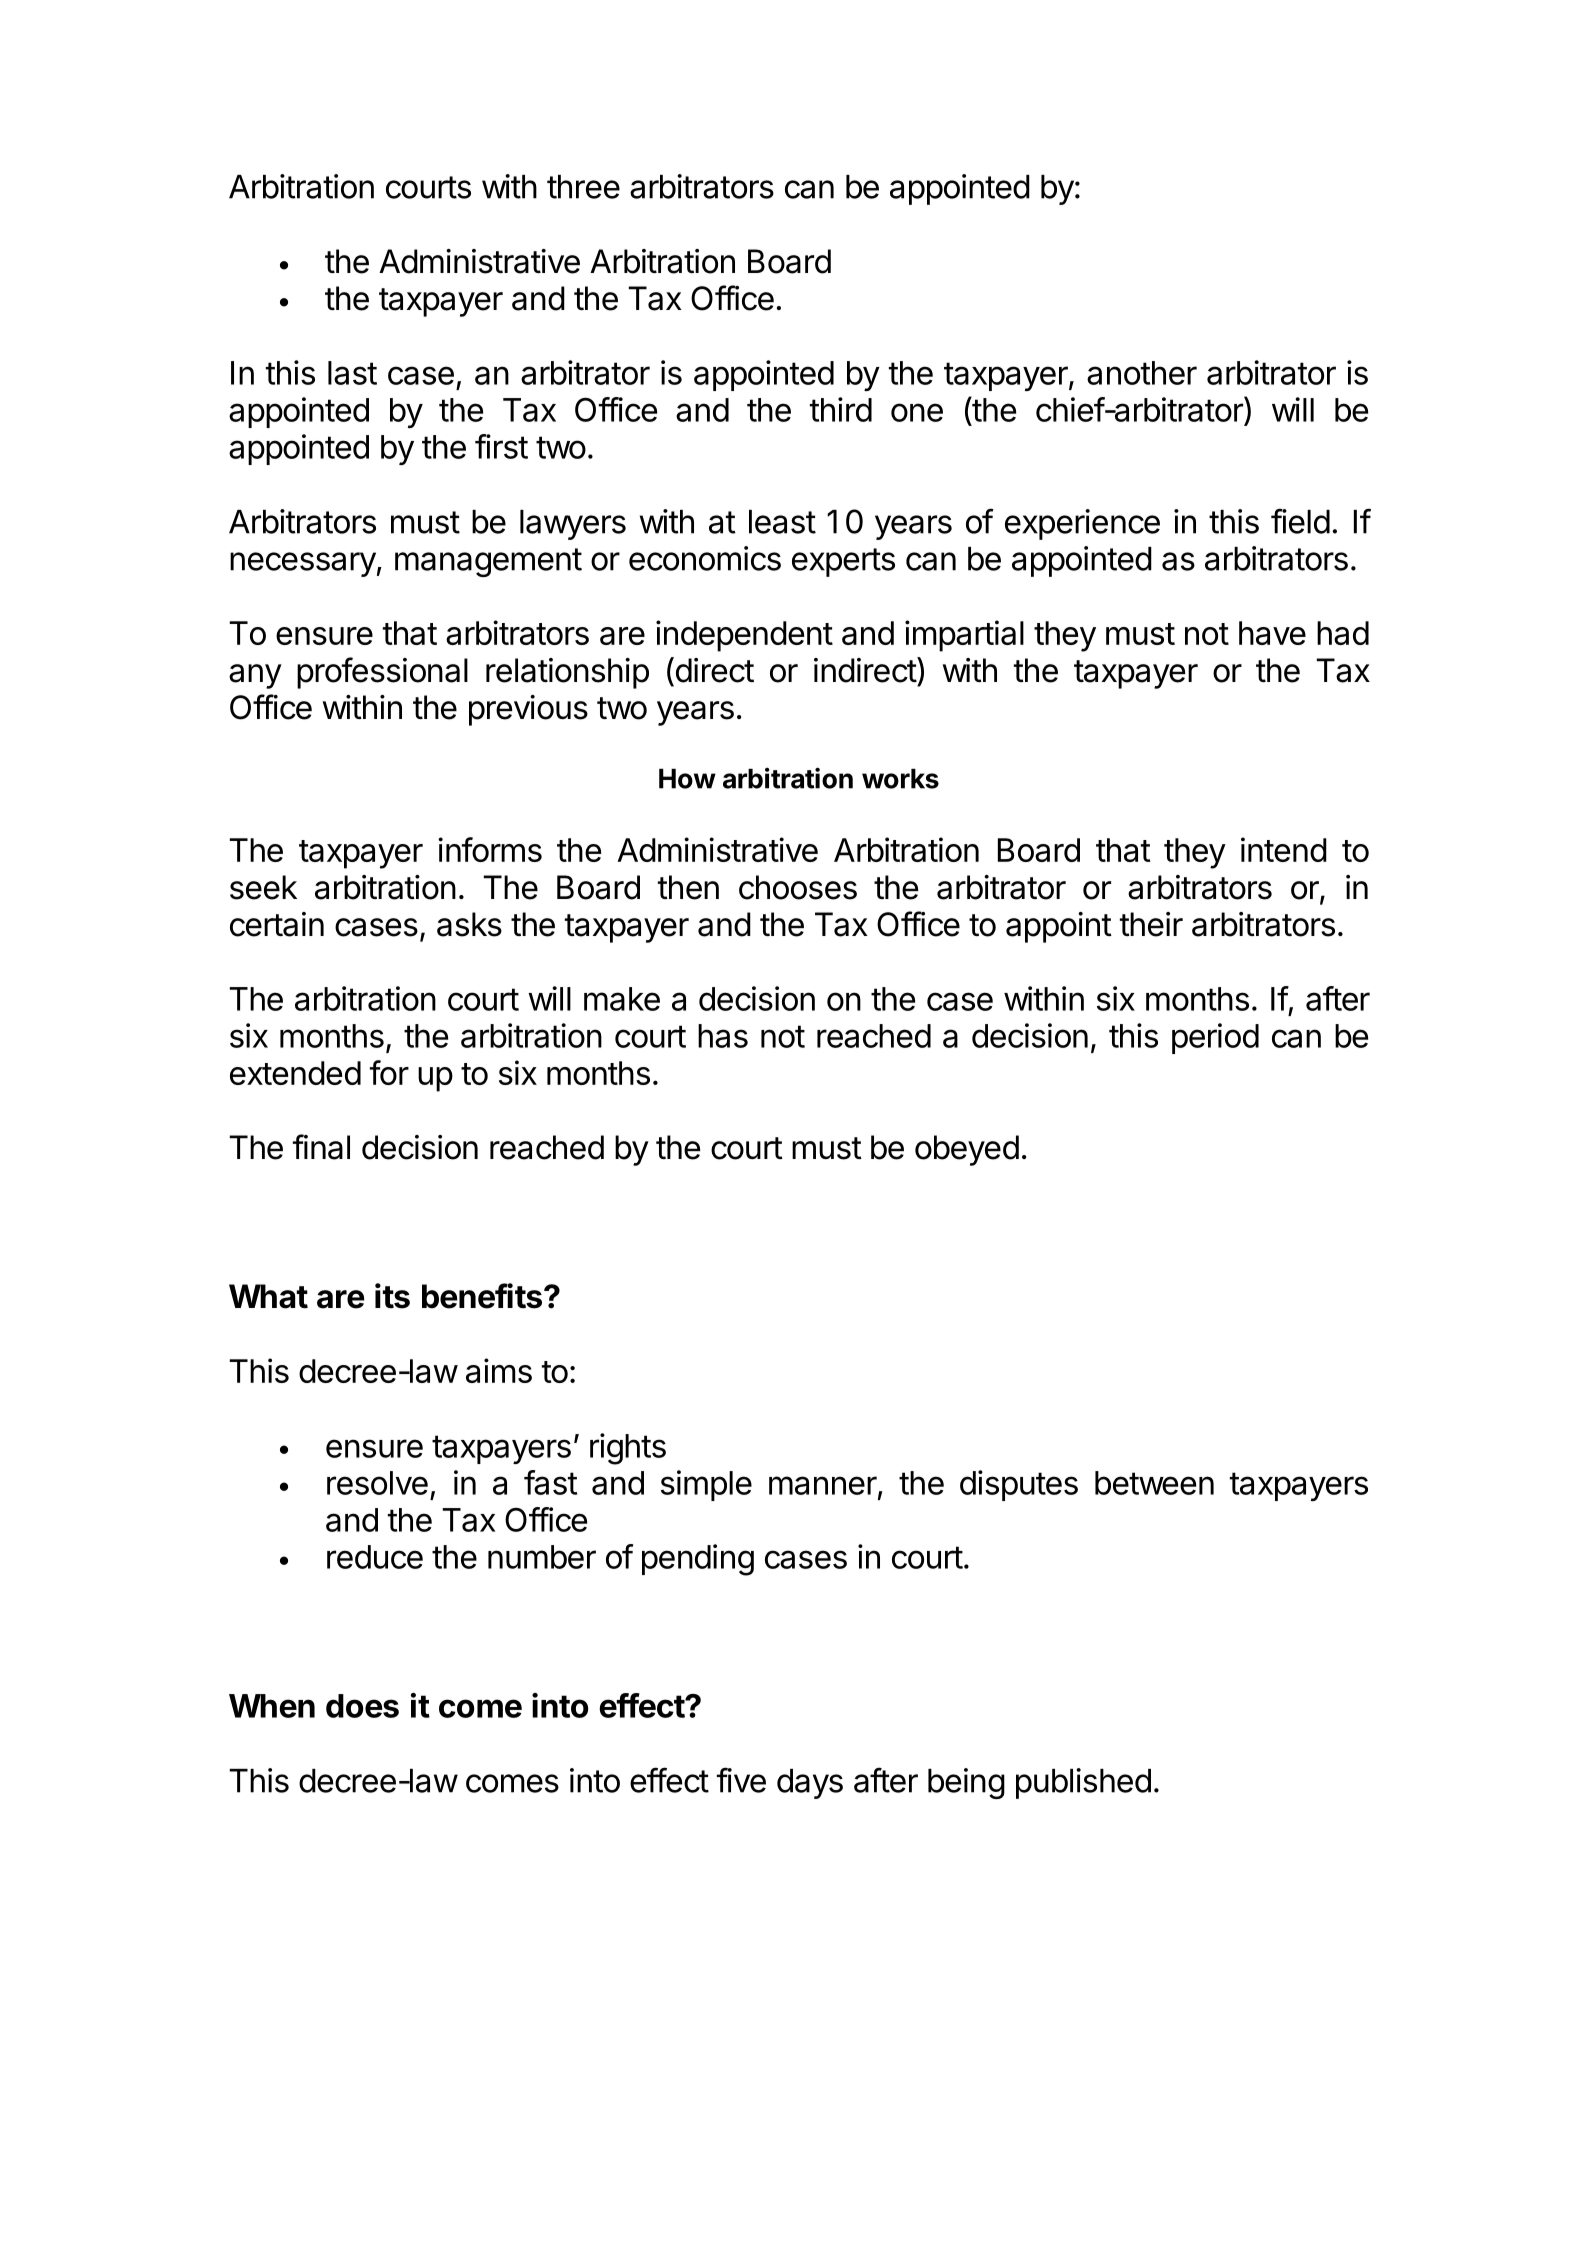  I want to click on between, so click(1154, 1483).
